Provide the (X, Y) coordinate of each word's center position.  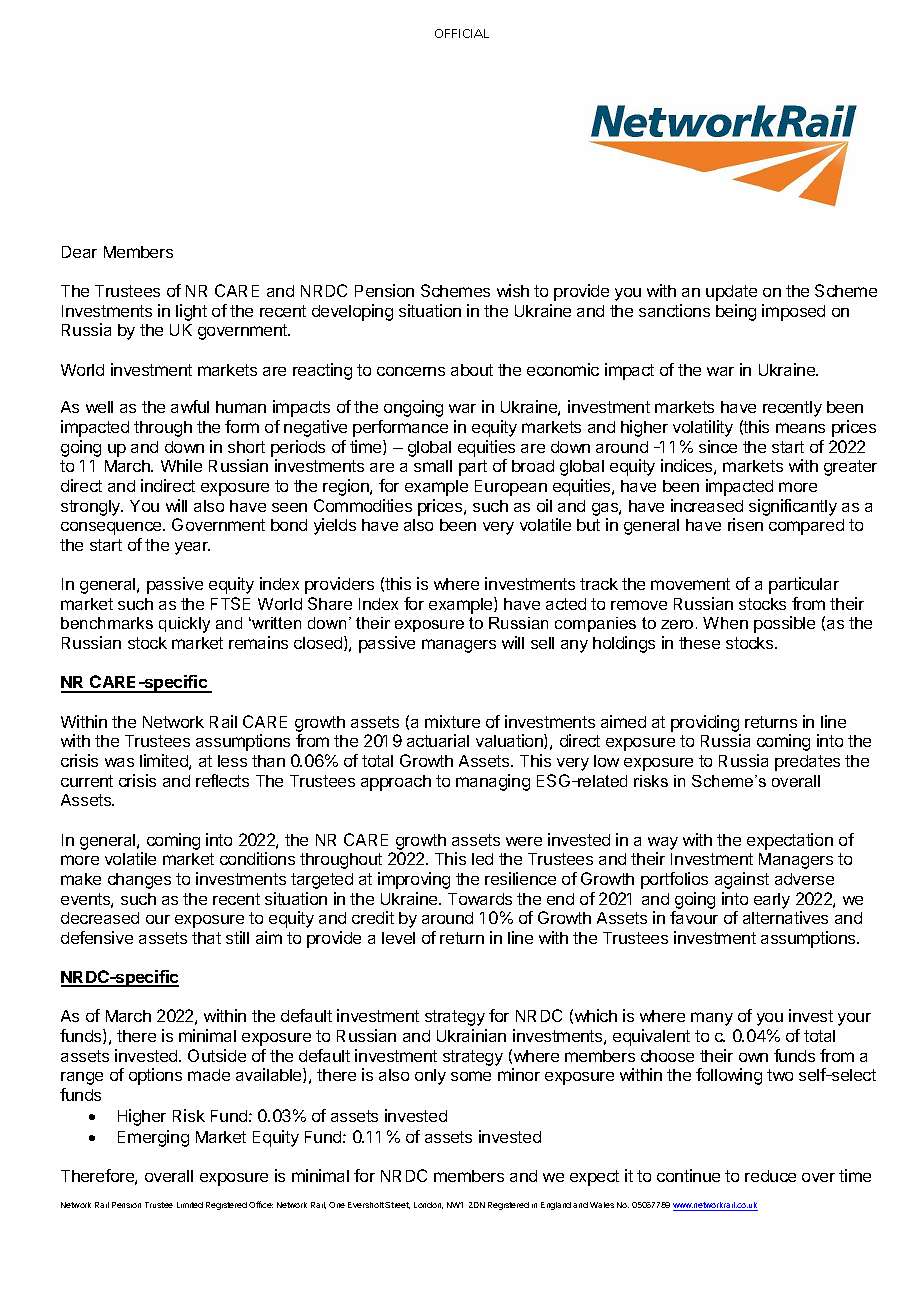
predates (807, 763)
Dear (79, 252)
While (181, 465)
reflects (222, 780)
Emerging (153, 1138)
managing (493, 782)
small (433, 466)
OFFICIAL (462, 33)
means (800, 428)
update (731, 293)
